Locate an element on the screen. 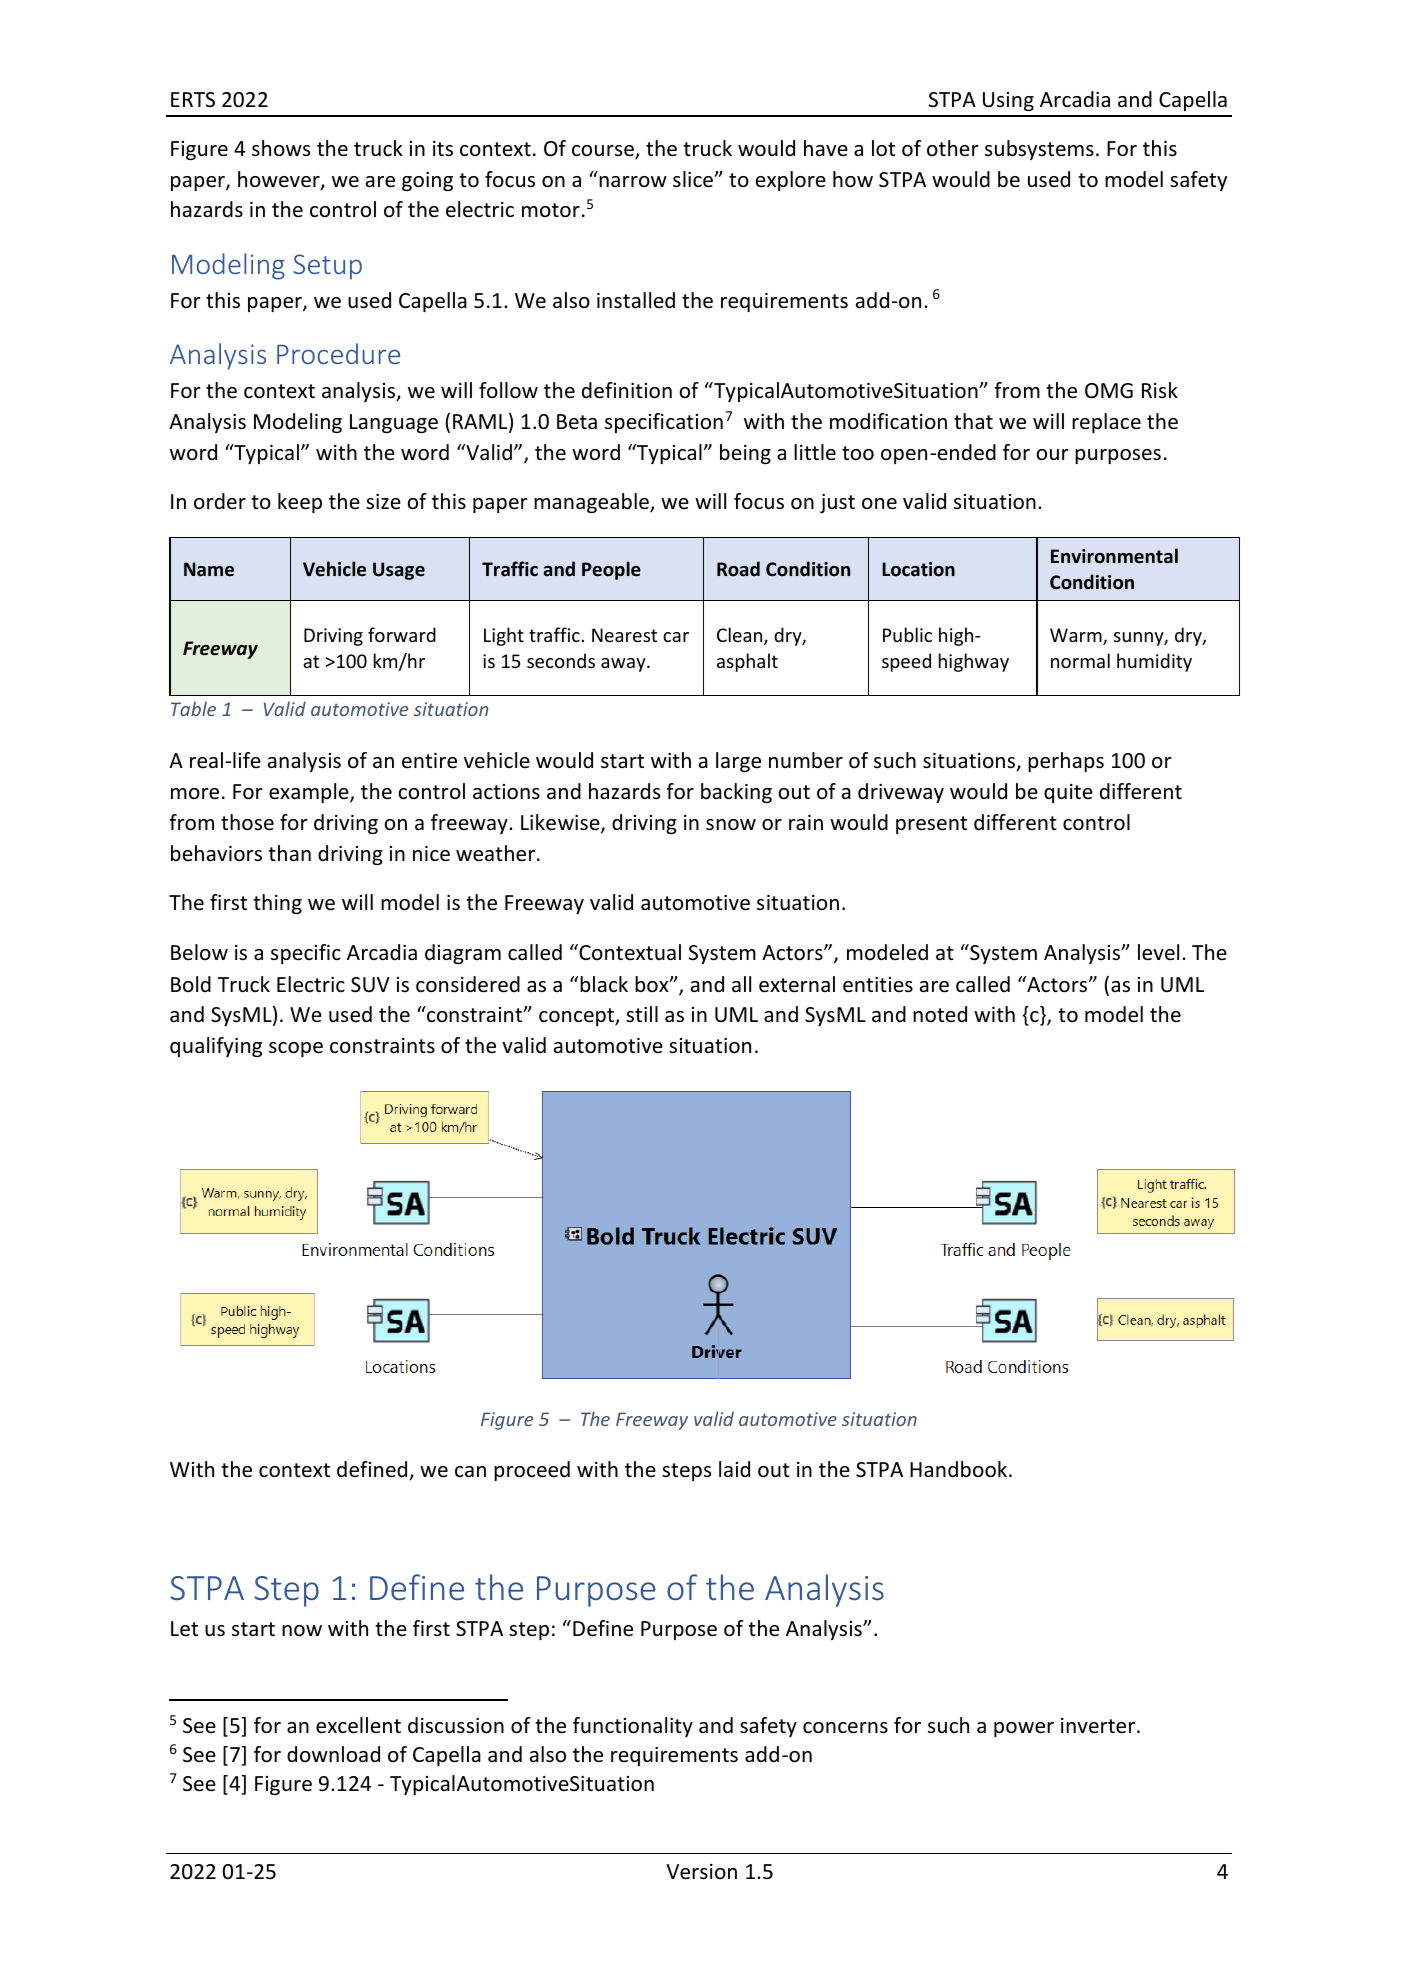 The image size is (1401, 1981). slice is located at coordinates (694, 179).
